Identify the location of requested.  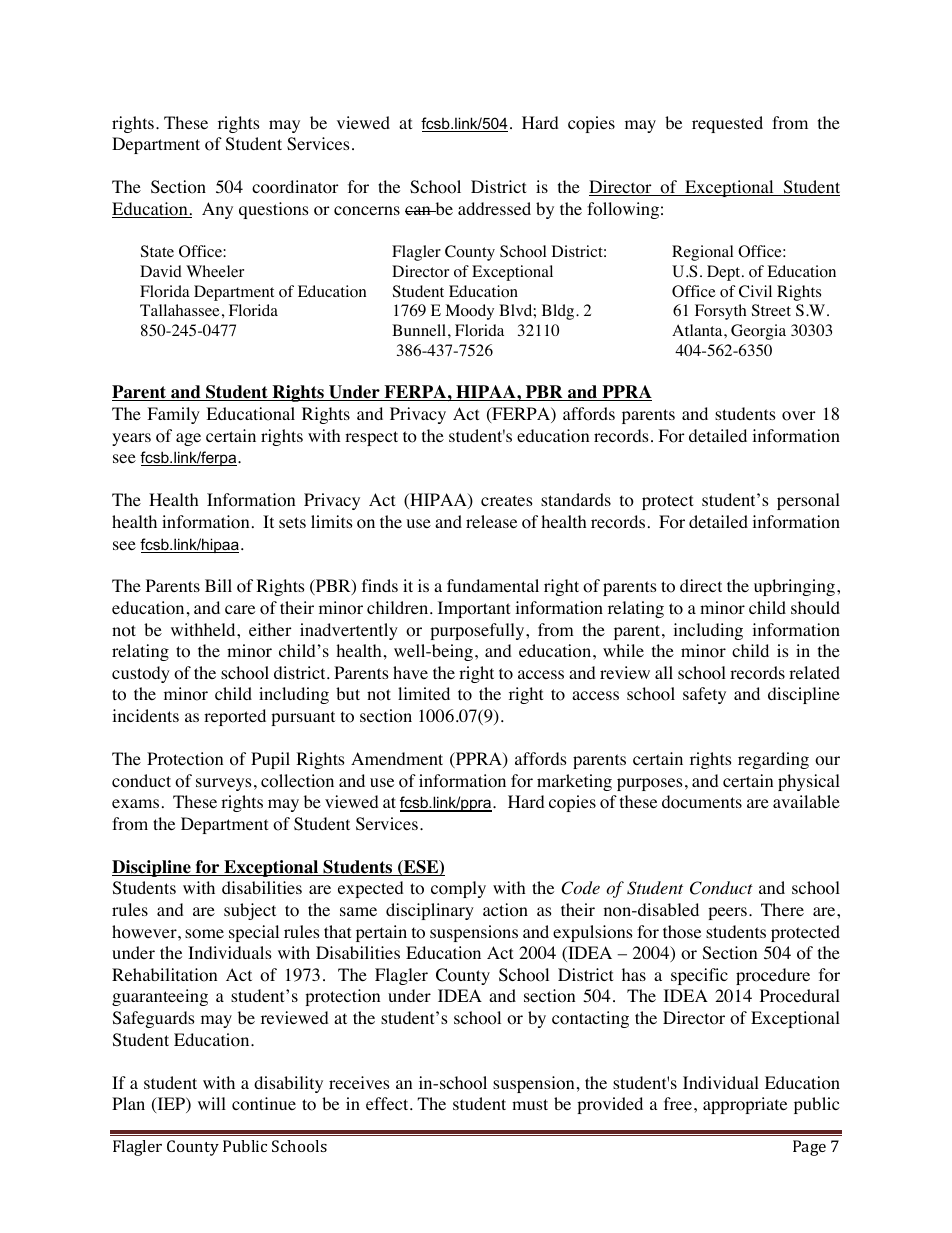
(727, 124).
